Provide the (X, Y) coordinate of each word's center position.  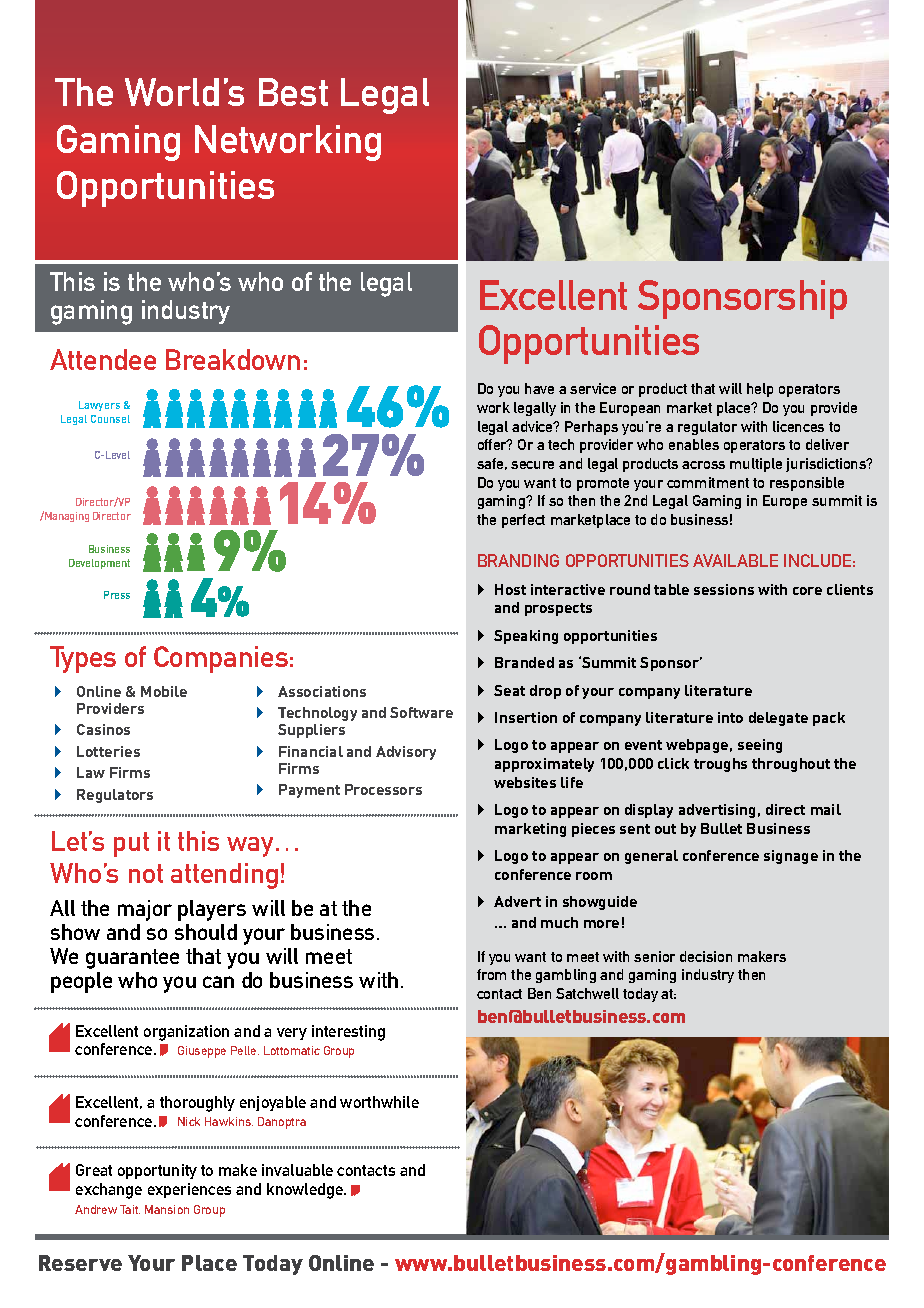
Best (293, 92)
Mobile (164, 691)
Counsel (110, 419)
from (491, 974)
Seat (509, 690)
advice (533, 426)
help (760, 390)
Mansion (167, 1209)
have (539, 388)
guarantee (132, 959)
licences (798, 426)
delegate (778, 719)
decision (706, 956)
